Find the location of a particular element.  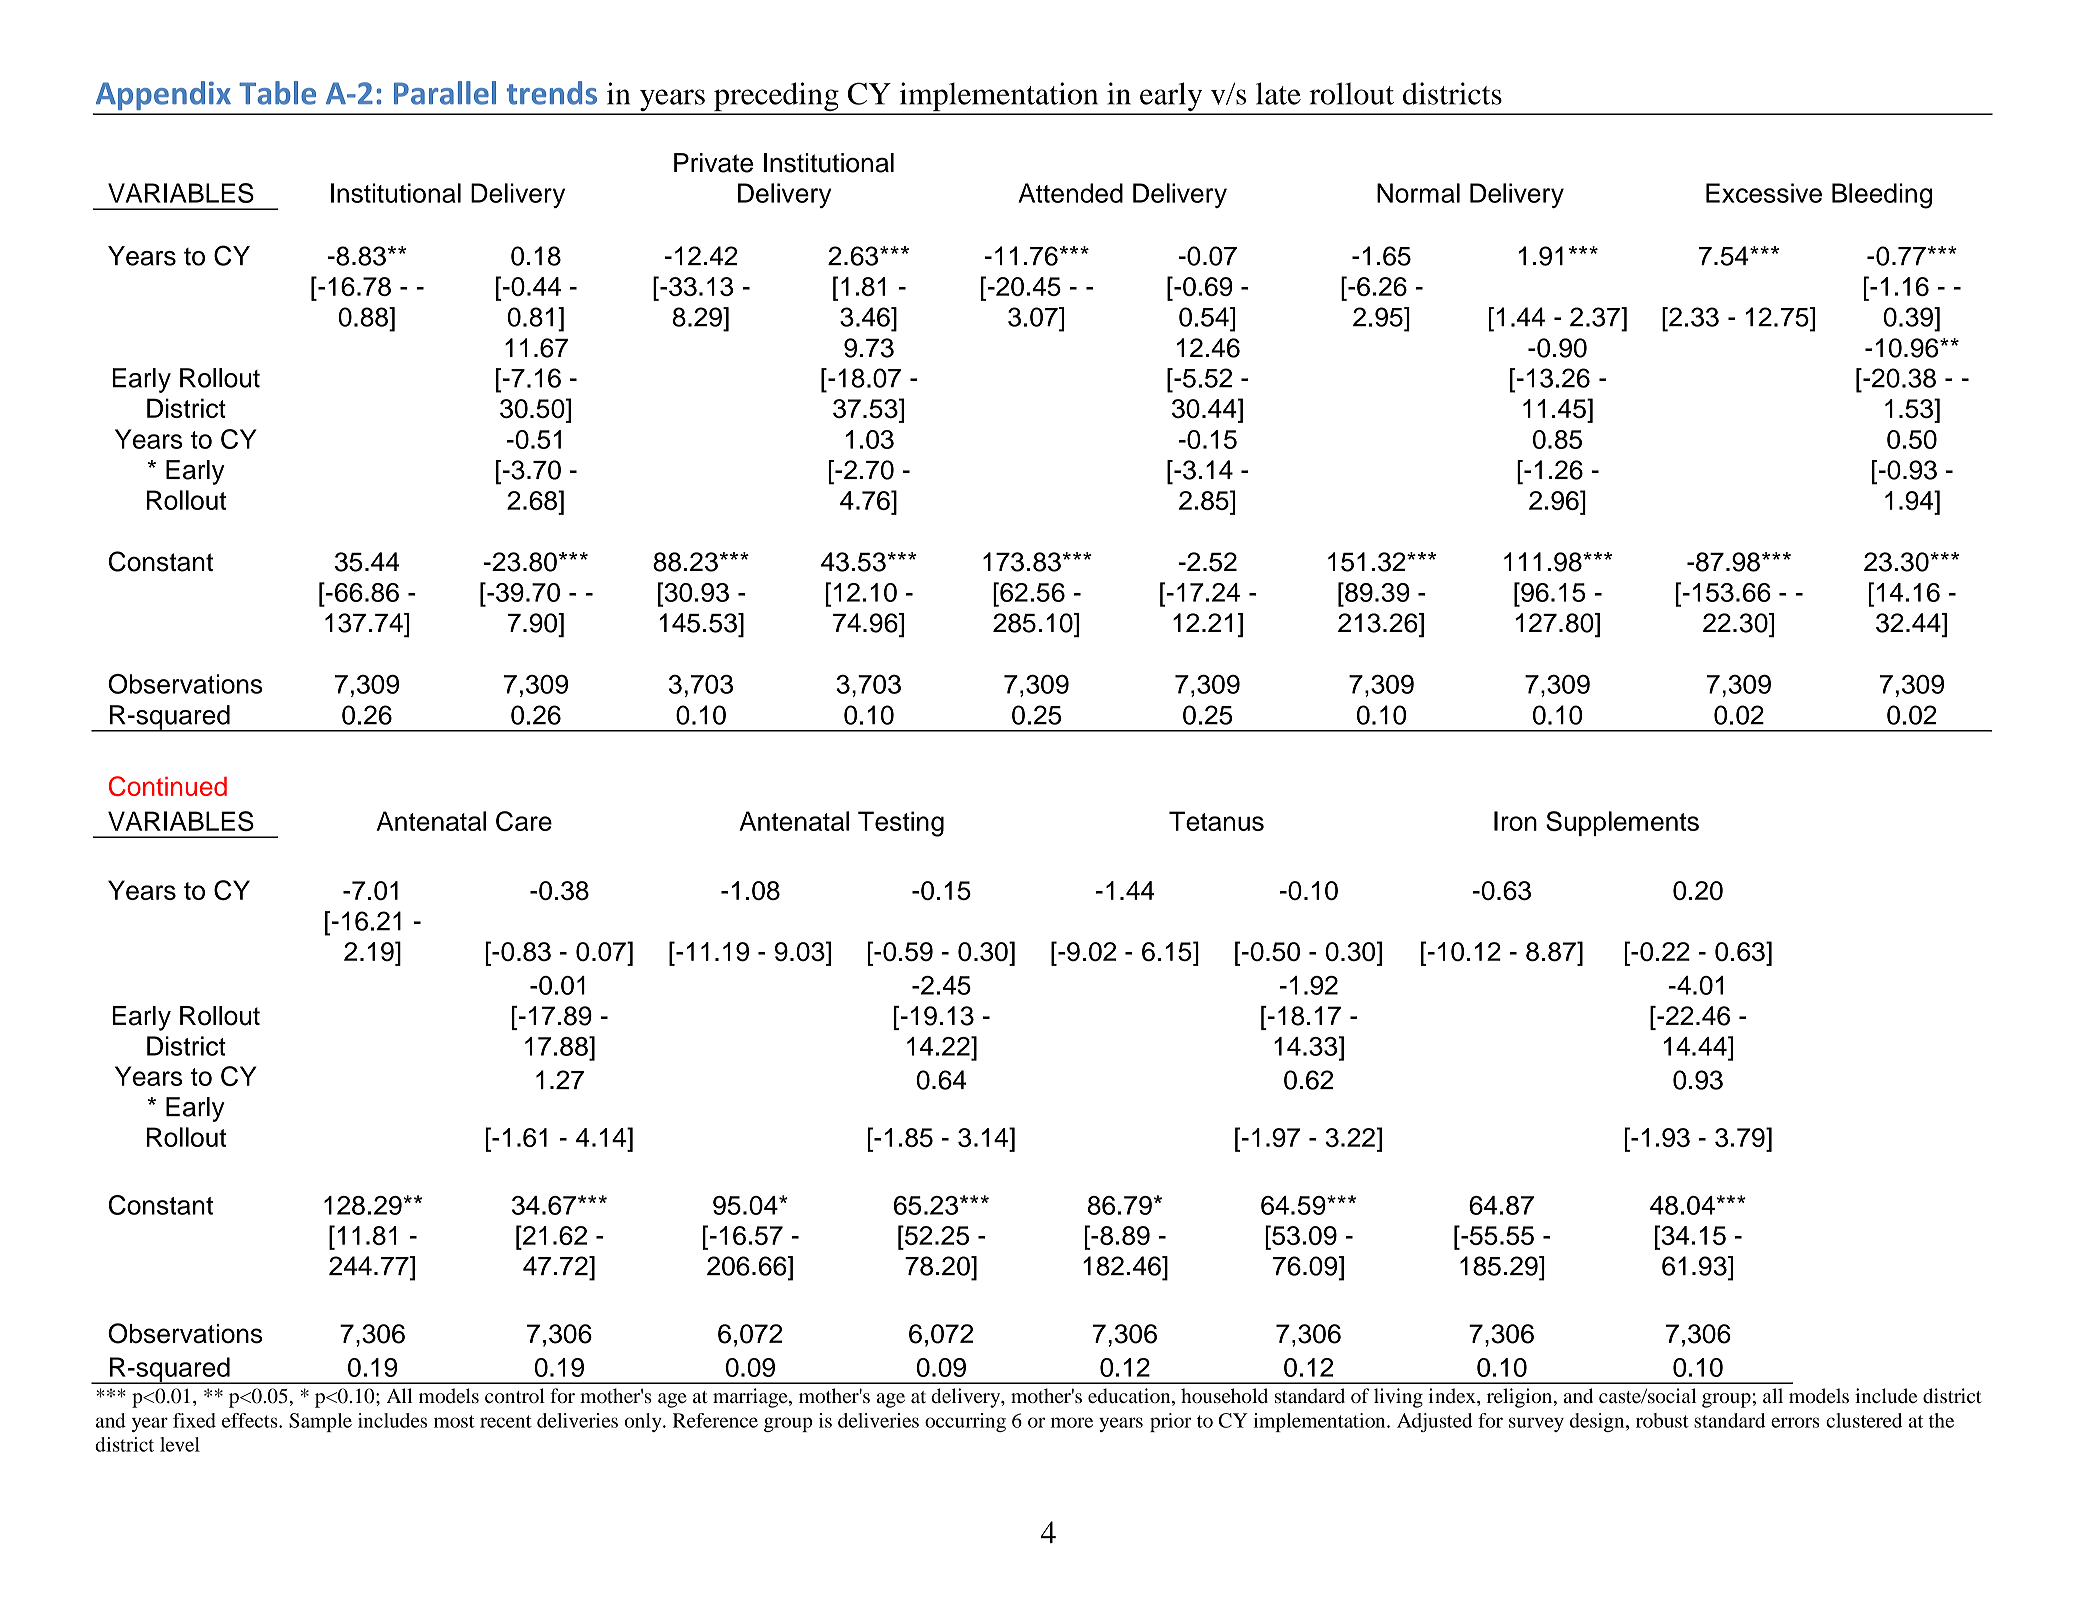

robust is located at coordinates (1662, 1420).
